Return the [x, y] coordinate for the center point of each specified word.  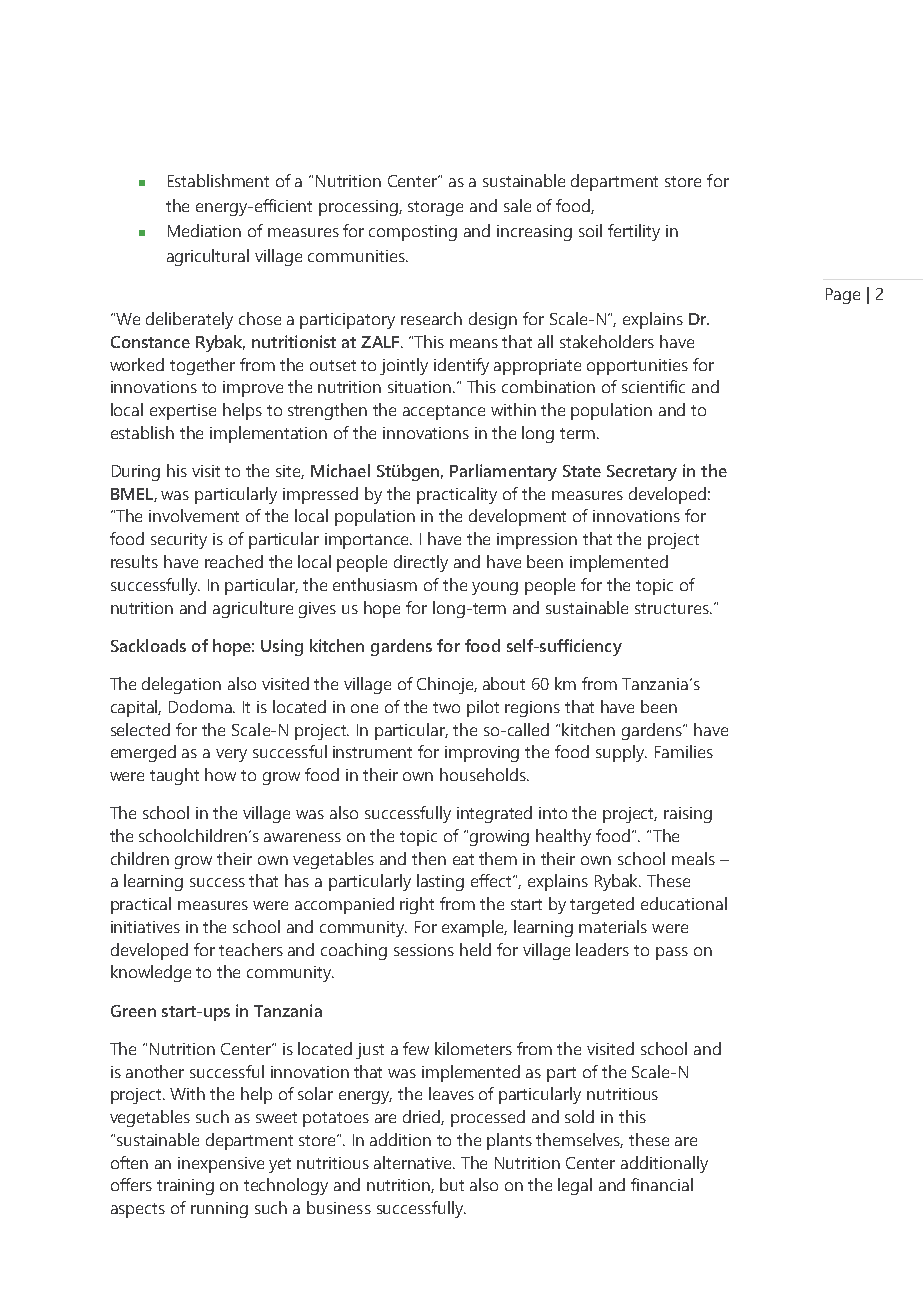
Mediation [204, 230]
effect [493, 880]
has [297, 880]
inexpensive [221, 1165]
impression [537, 541]
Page [843, 296]
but [452, 1184]
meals [693, 858]
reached [234, 561]
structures [673, 608]
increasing [534, 233]
